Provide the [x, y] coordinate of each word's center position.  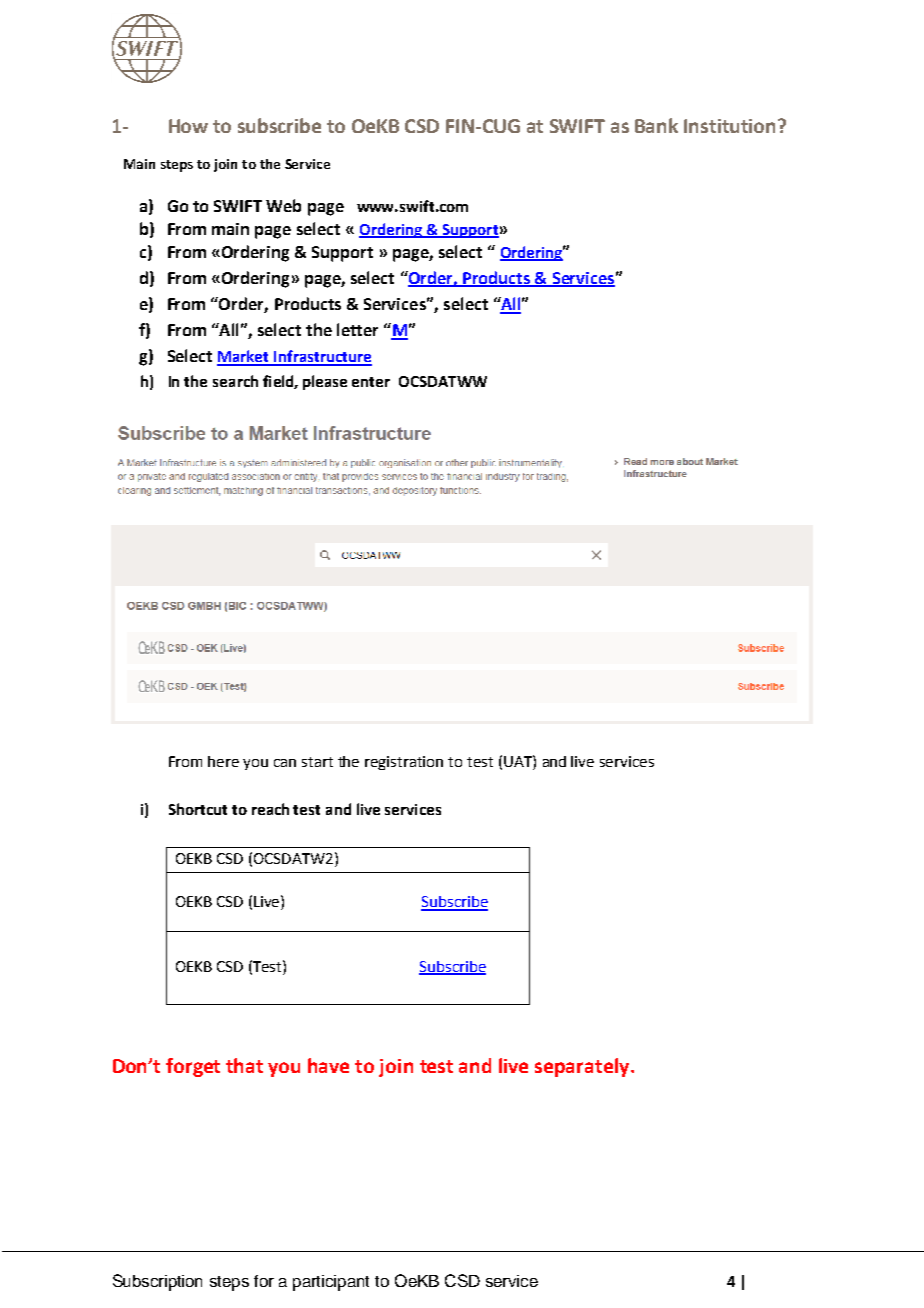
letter [357, 329]
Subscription [157, 1282]
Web [283, 205]
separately [583, 1067]
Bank [656, 125]
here [223, 761]
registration [404, 763]
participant [331, 1283]
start [317, 762]
